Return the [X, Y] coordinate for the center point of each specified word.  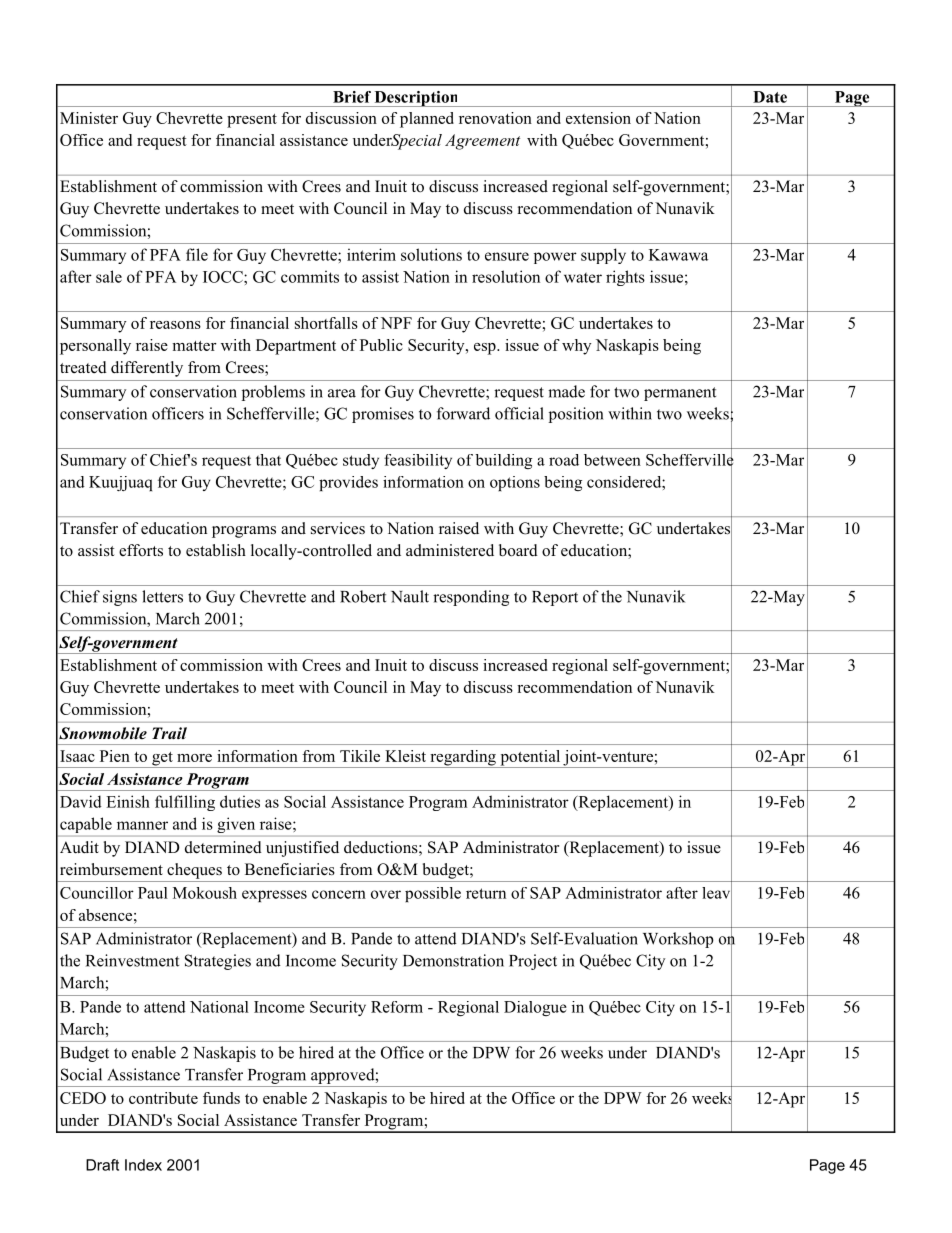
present [252, 121]
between [612, 460]
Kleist [405, 756]
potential [530, 759]
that [268, 460]
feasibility [418, 461]
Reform [397, 1007]
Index [143, 1165]
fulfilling [185, 803]
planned [427, 120]
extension [598, 118]
